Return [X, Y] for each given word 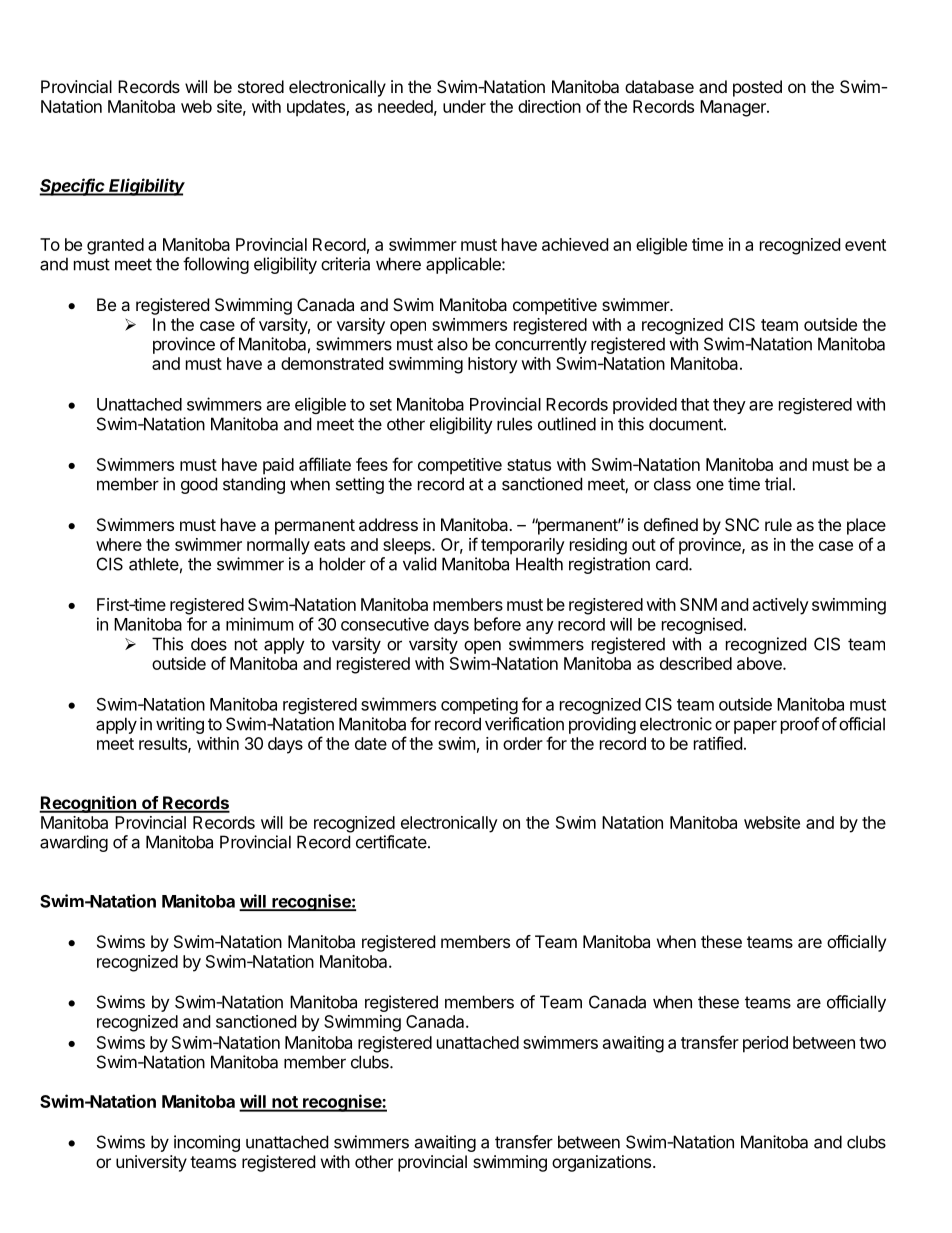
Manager [734, 108]
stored [261, 86]
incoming [207, 1143]
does [209, 644]
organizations [601, 1163]
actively [781, 606]
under [464, 106]
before [497, 624]
